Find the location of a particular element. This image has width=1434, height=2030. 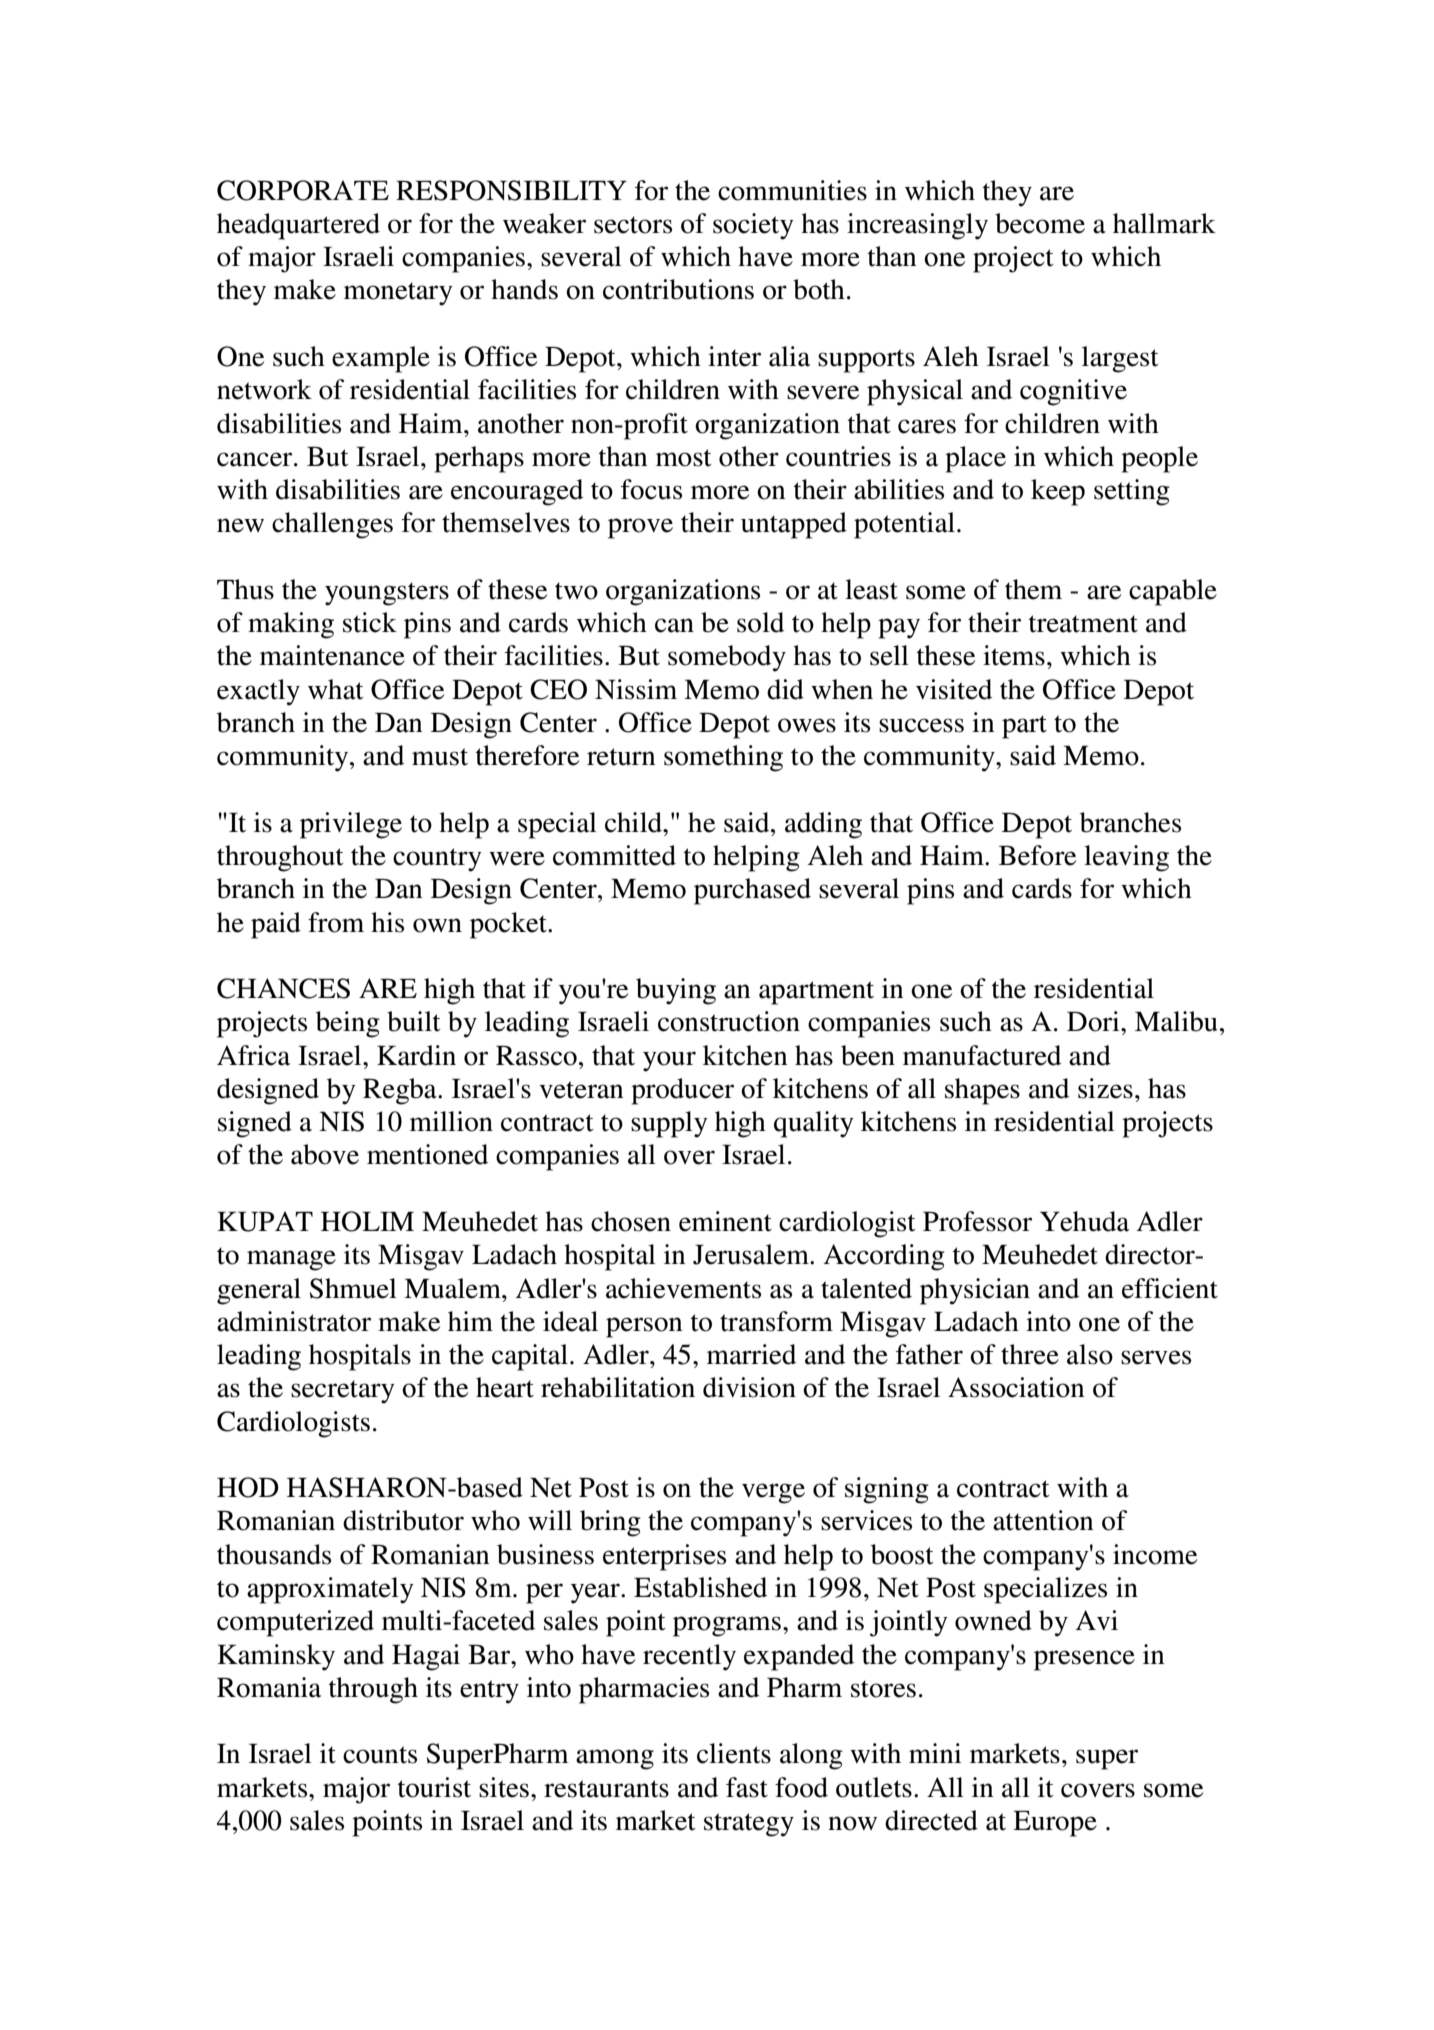

become is located at coordinates (1040, 223).
